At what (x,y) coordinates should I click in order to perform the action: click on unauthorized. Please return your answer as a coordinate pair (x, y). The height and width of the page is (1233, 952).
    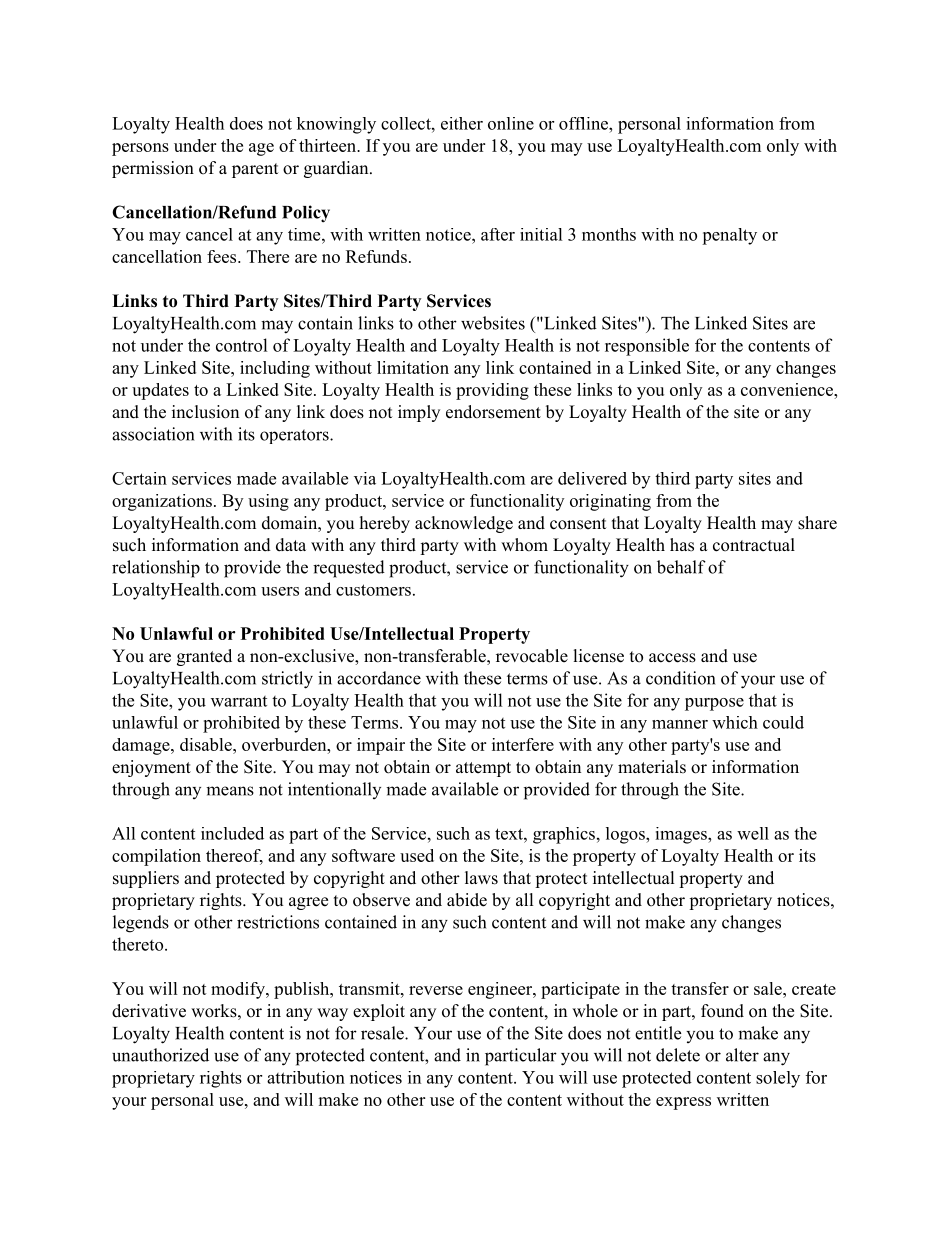
    Looking at the image, I should click on (160, 1055).
